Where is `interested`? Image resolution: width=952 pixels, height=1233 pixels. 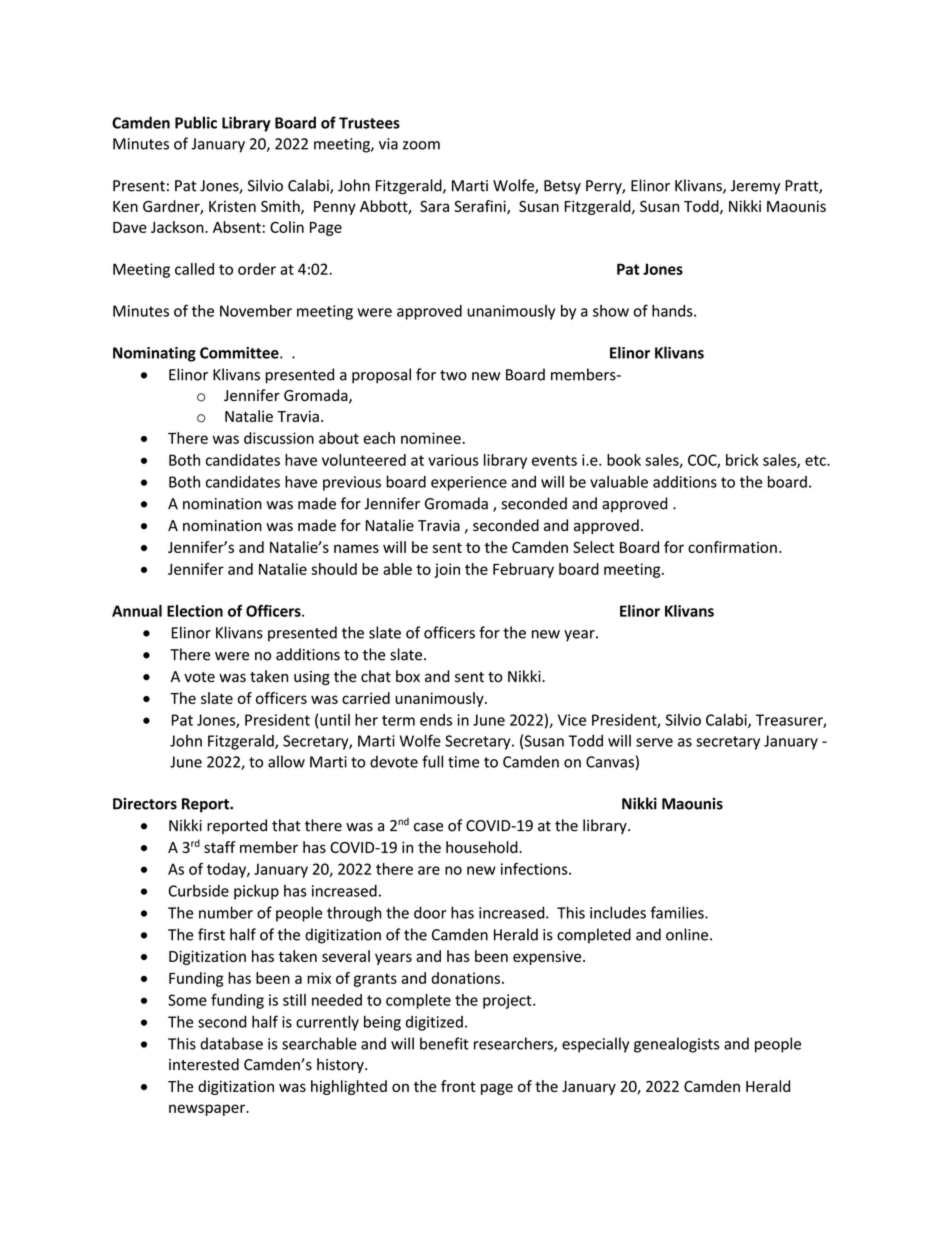 interested is located at coordinates (204, 1064).
